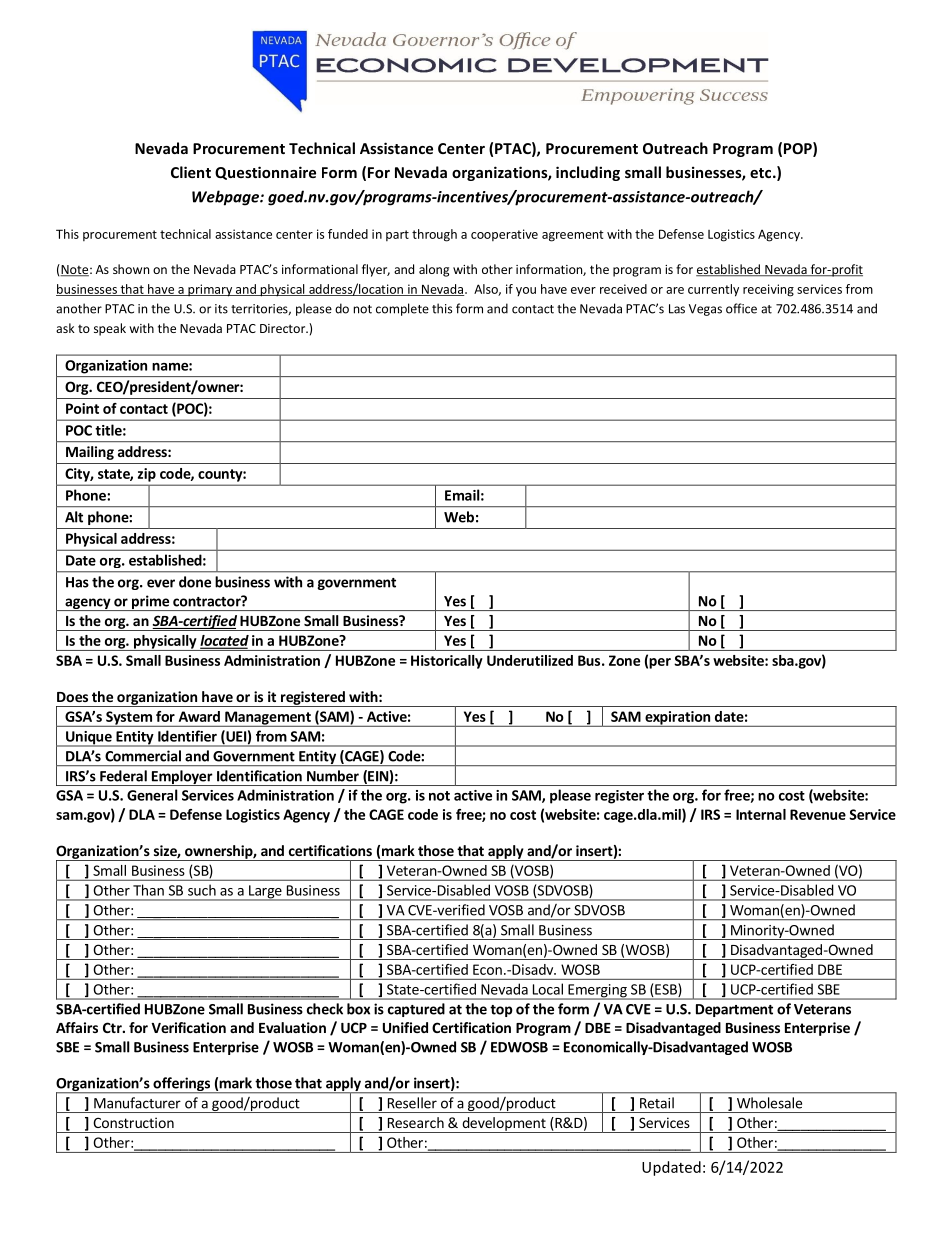  What do you see at coordinates (434, 235) in the screenshot?
I see `through` at bounding box center [434, 235].
